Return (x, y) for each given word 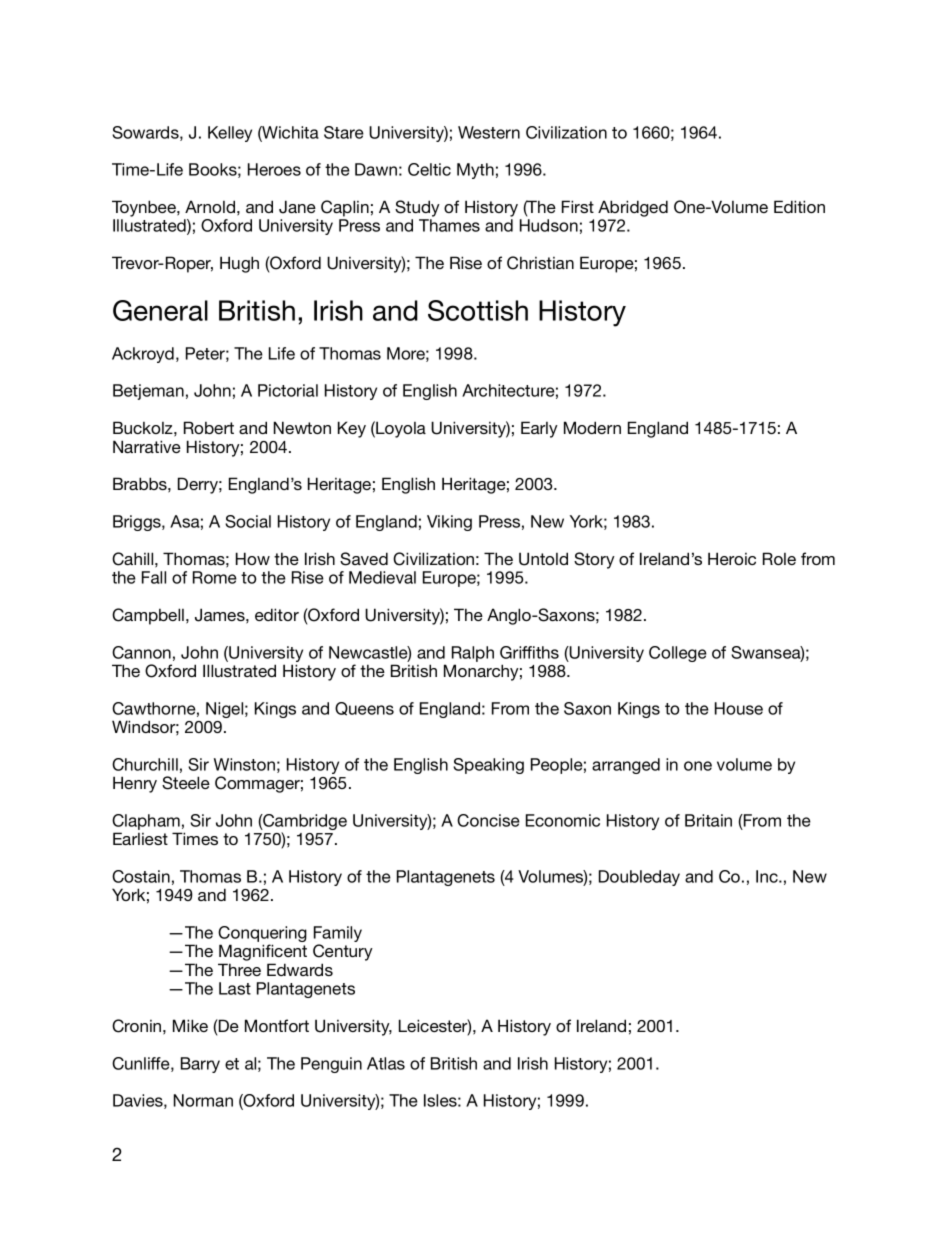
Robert (209, 427)
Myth (475, 171)
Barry (200, 1065)
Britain (708, 820)
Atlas (386, 1063)
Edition (799, 206)
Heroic (732, 558)
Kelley (230, 134)
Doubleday (639, 878)
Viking (449, 523)
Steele (186, 783)
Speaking (488, 766)
